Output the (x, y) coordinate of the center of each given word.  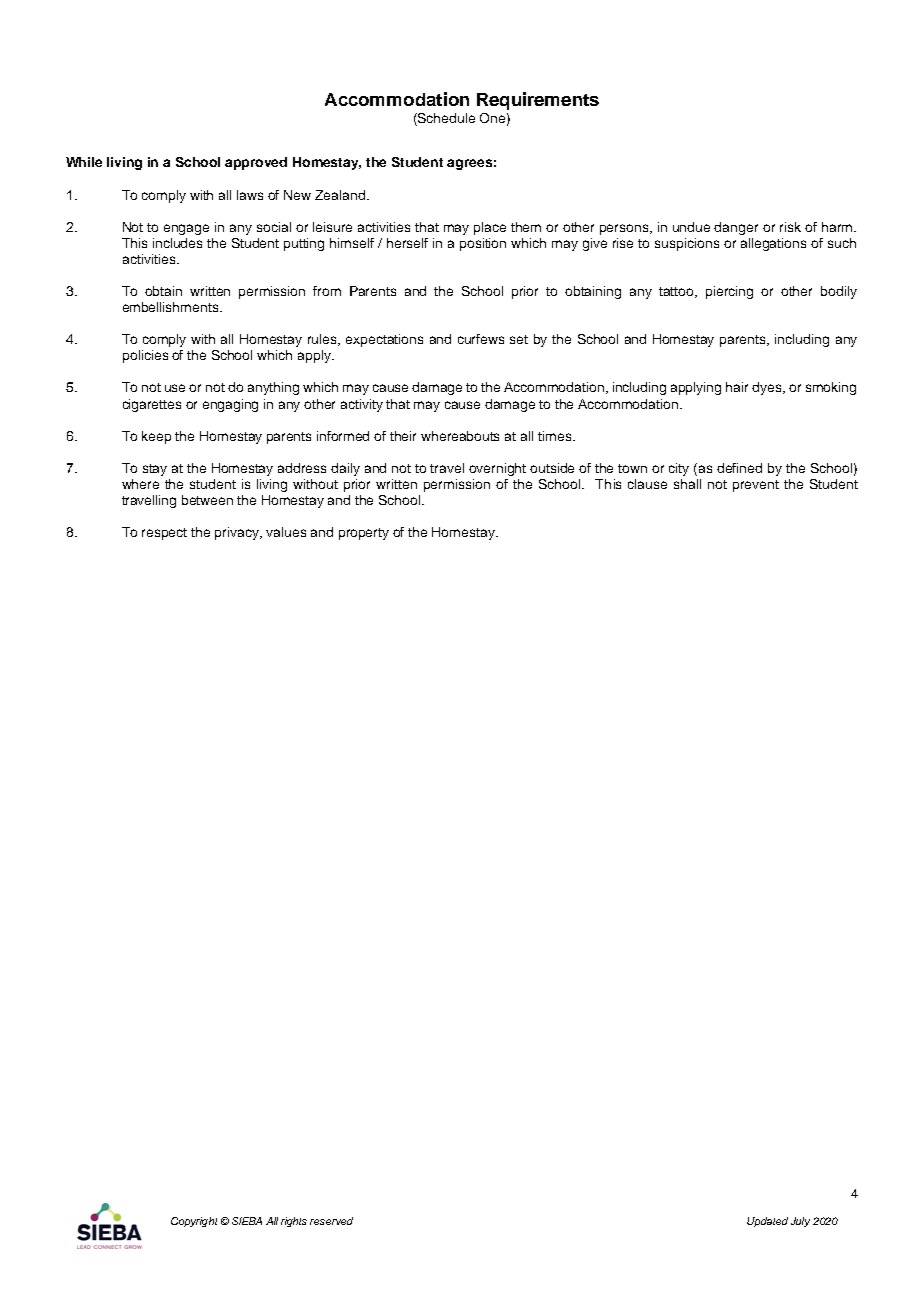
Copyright (194, 1222)
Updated (767, 1222)
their (403, 436)
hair (737, 387)
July (800, 1222)
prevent (756, 486)
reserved (331, 1221)
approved (256, 163)
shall (687, 484)
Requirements (538, 101)
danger (736, 228)
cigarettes (152, 405)
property (364, 534)
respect (164, 534)
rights (294, 1222)
